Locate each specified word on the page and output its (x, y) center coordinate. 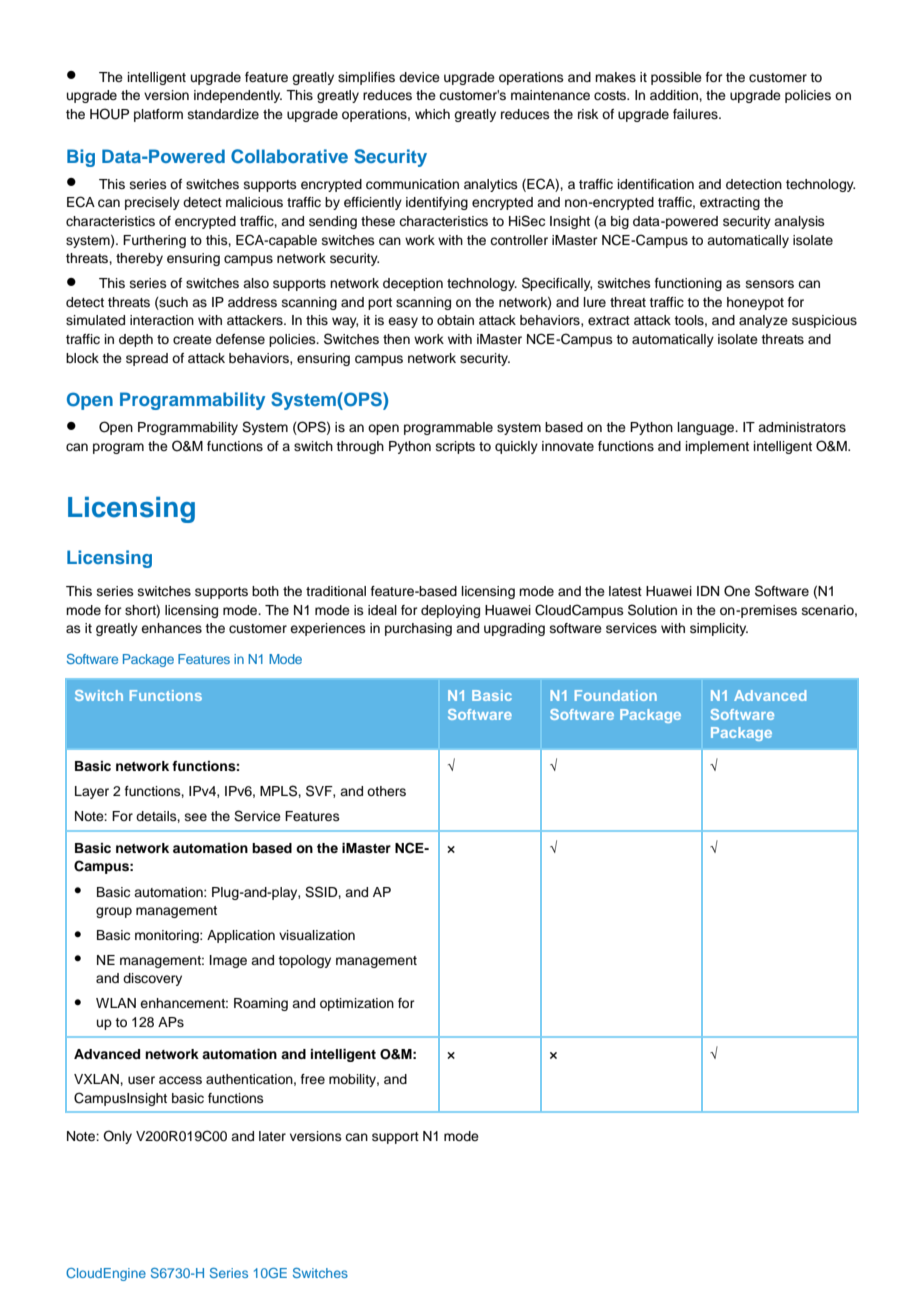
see (196, 817)
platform (158, 115)
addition (675, 95)
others (386, 791)
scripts (455, 447)
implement (717, 447)
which (432, 114)
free (313, 1079)
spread (147, 359)
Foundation (616, 695)
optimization (357, 1004)
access (180, 1080)
